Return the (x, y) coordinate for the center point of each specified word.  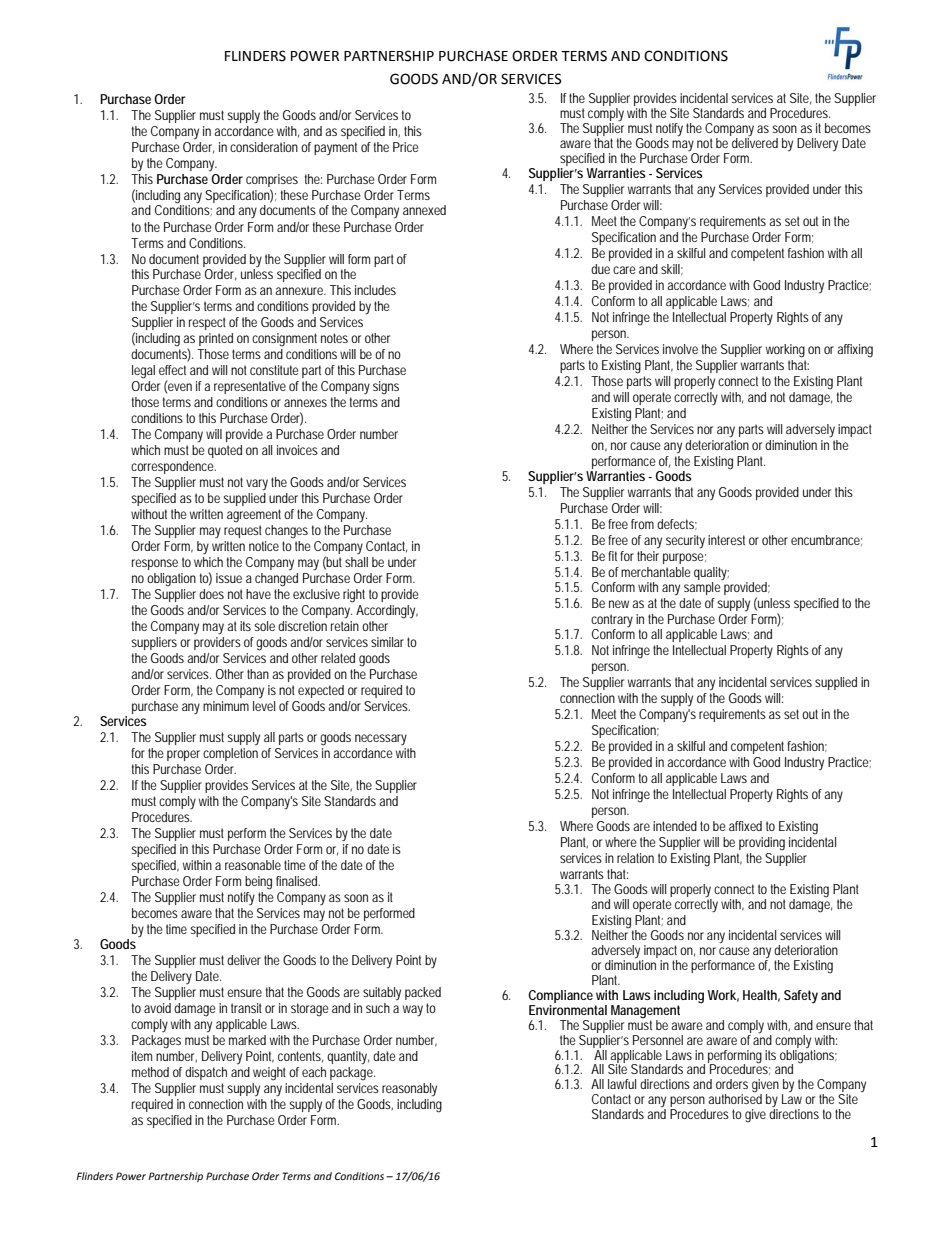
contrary (612, 620)
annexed (424, 210)
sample (702, 588)
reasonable (253, 865)
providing (762, 844)
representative (250, 387)
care (624, 270)
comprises (272, 180)
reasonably (409, 1089)
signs (386, 388)
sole (264, 626)
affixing (855, 351)
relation (635, 858)
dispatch (206, 1073)
